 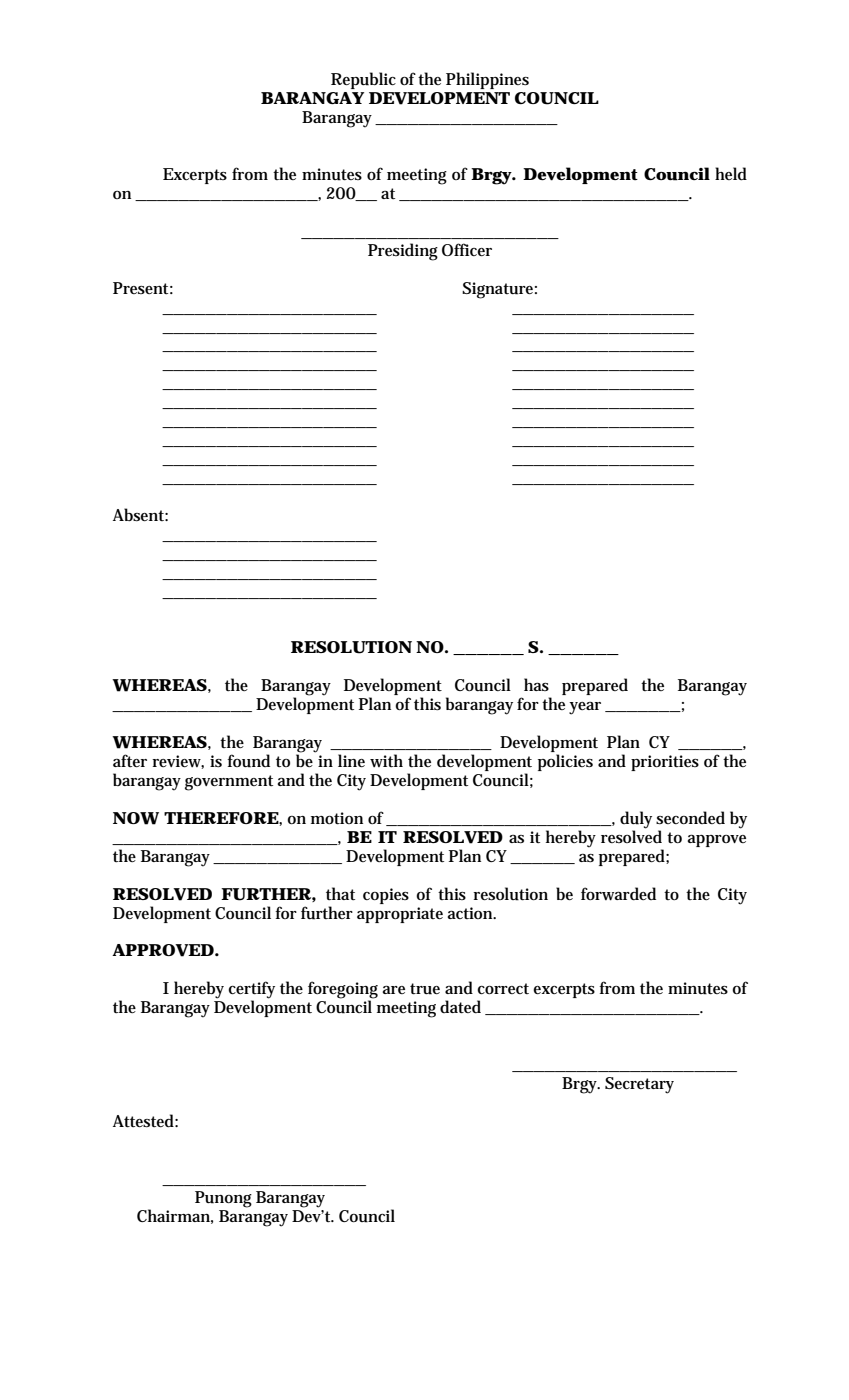 What do you see at coordinates (618, 894) in the page?
I see `forwarded` at bounding box center [618, 894].
